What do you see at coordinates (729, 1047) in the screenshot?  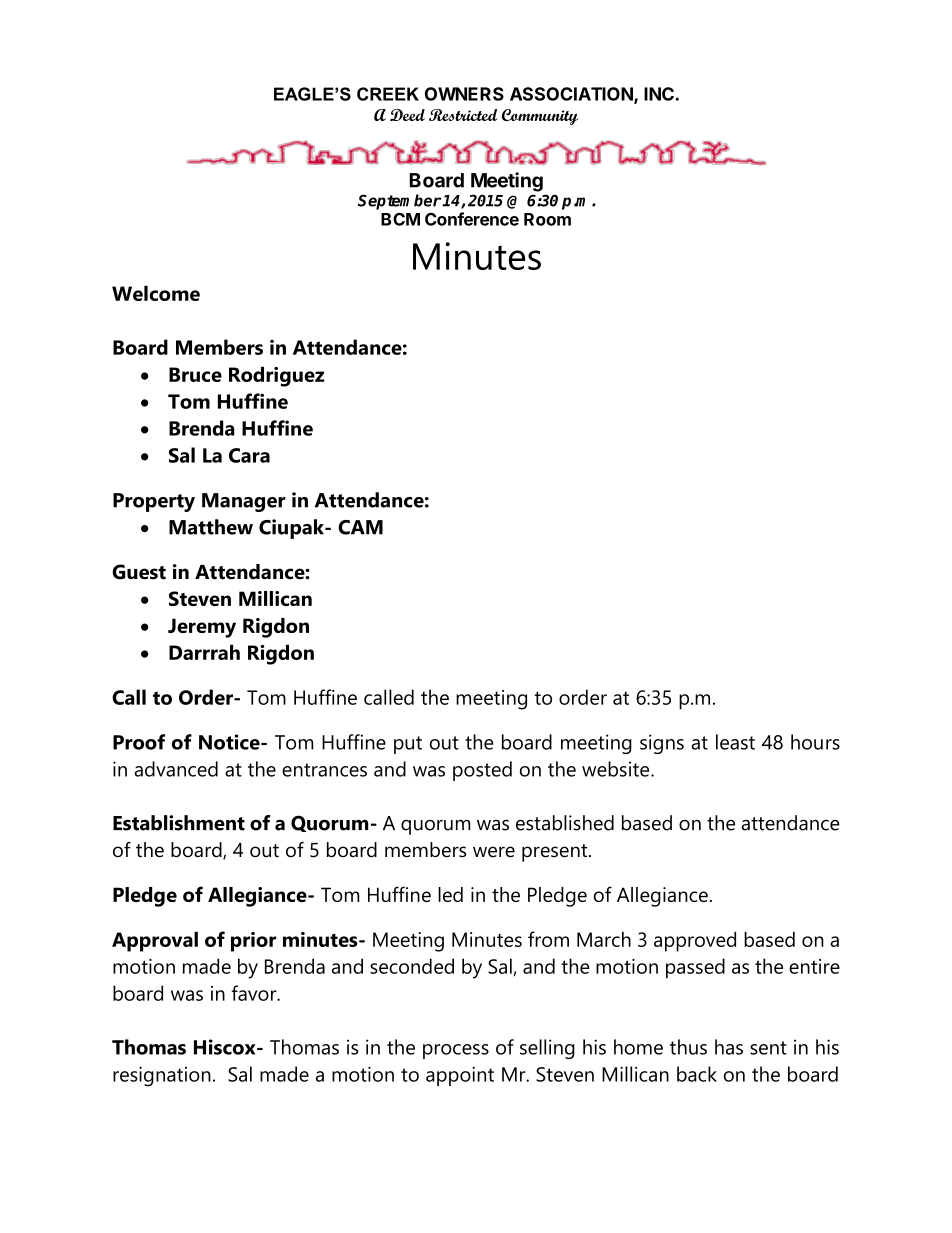 I see `has` at bounding box center [729, 1047].
